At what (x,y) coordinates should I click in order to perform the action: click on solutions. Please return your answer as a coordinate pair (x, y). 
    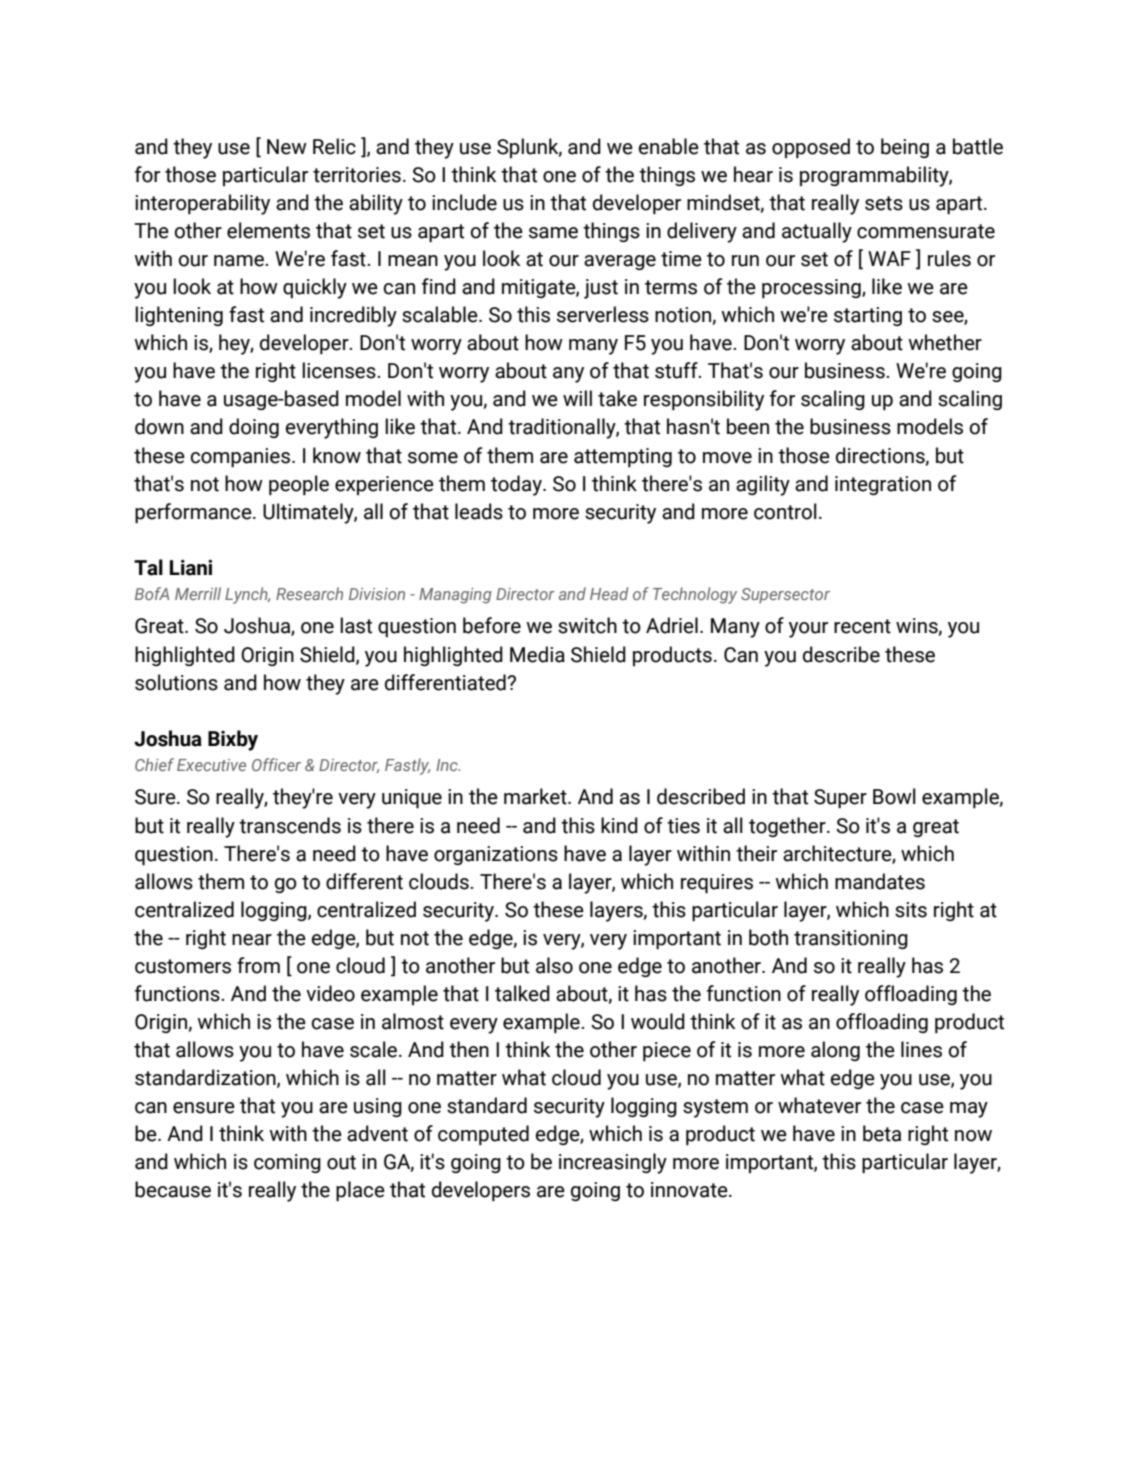
    Looking at the image, I should click on (176, 682).
